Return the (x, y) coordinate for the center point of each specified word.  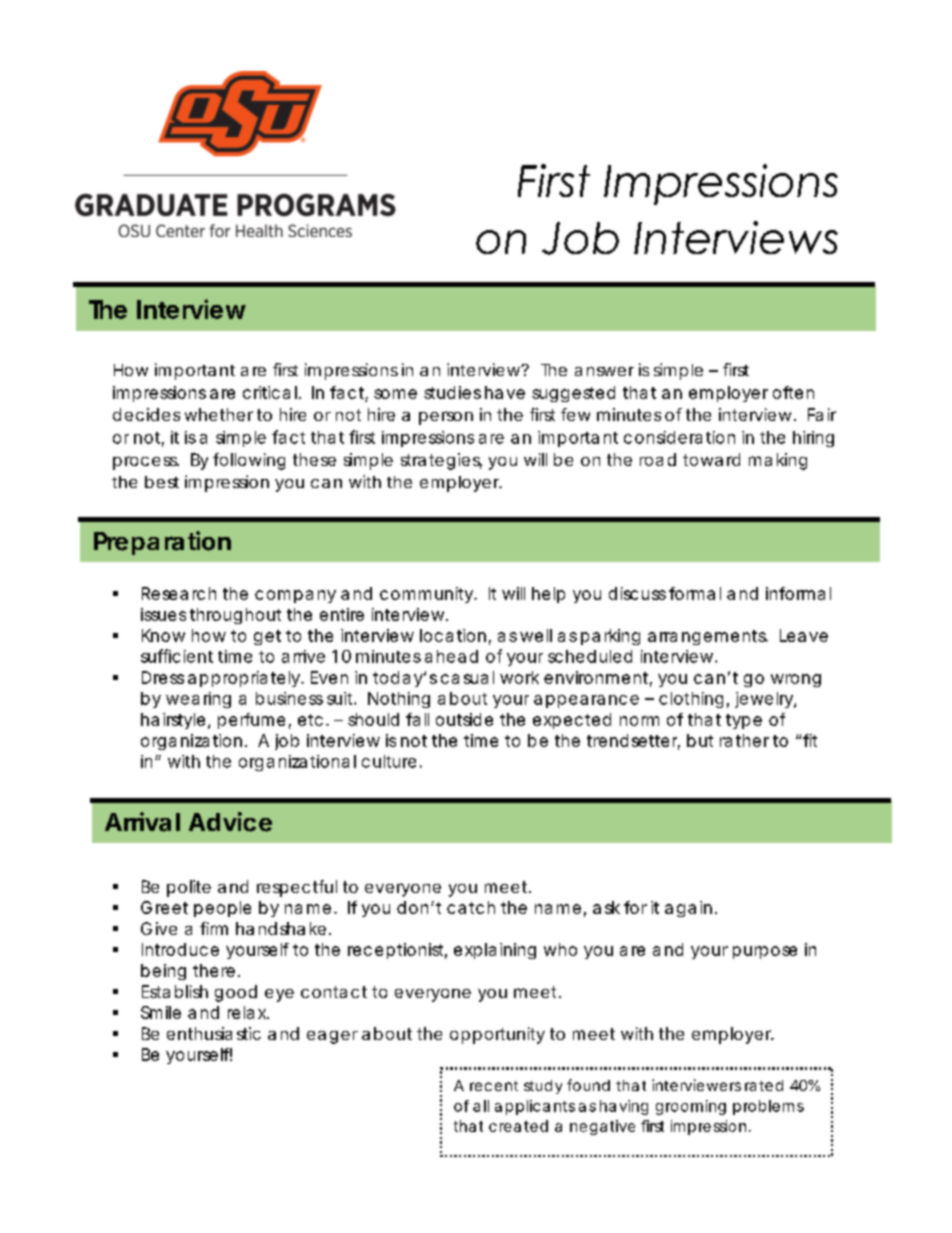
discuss (637, 593)
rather (744, 740)
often (793, 392)
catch (471, 907)
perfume (251, 721)
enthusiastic (214, 1033)
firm (214, 928)
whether (219, 414)
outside (464, 719)
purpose (765, 952)
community (427, 595)
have (505, 392)
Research (179, 593)
